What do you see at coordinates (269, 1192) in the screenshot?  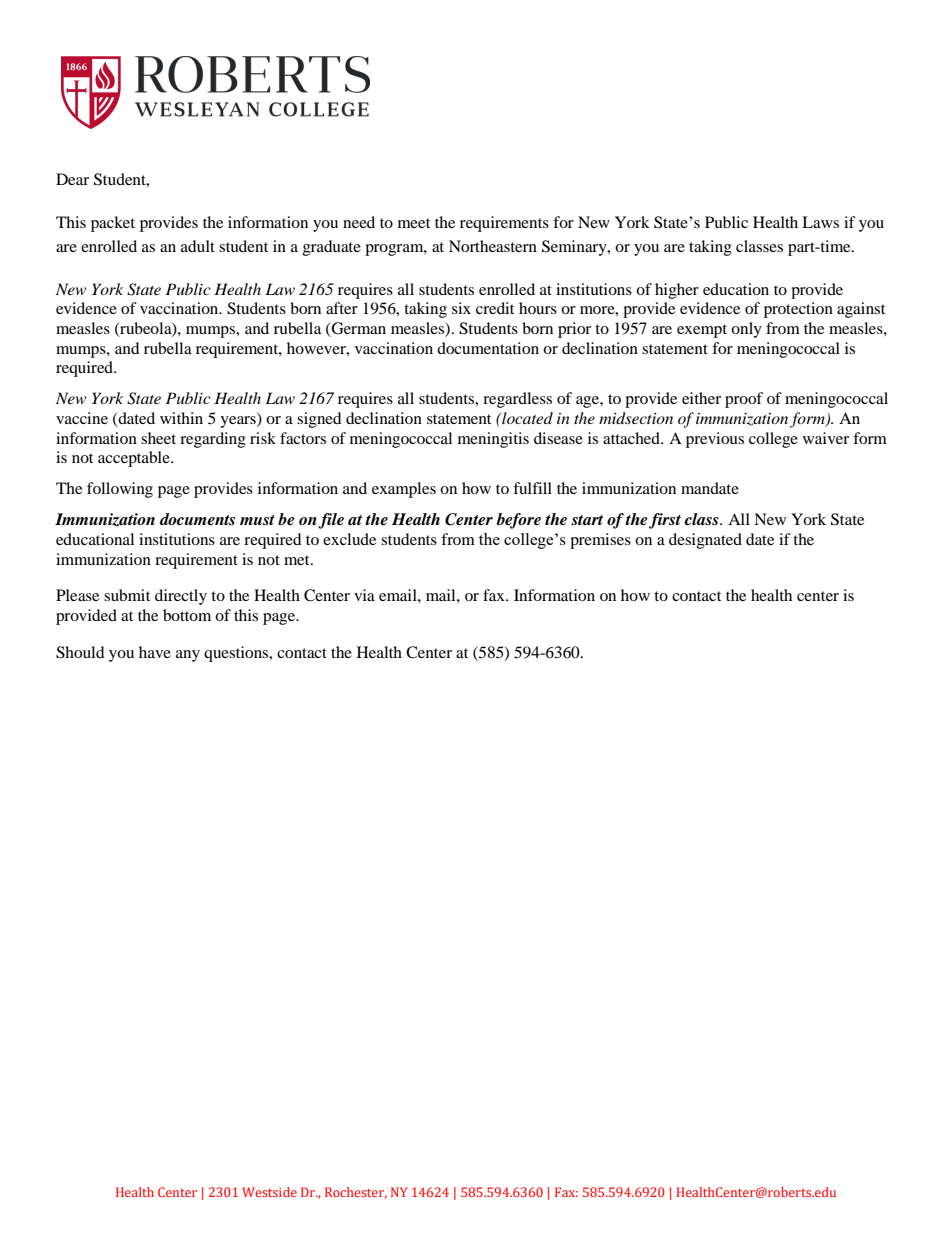 I see `Westside` at bounding box center [269, 1192].
